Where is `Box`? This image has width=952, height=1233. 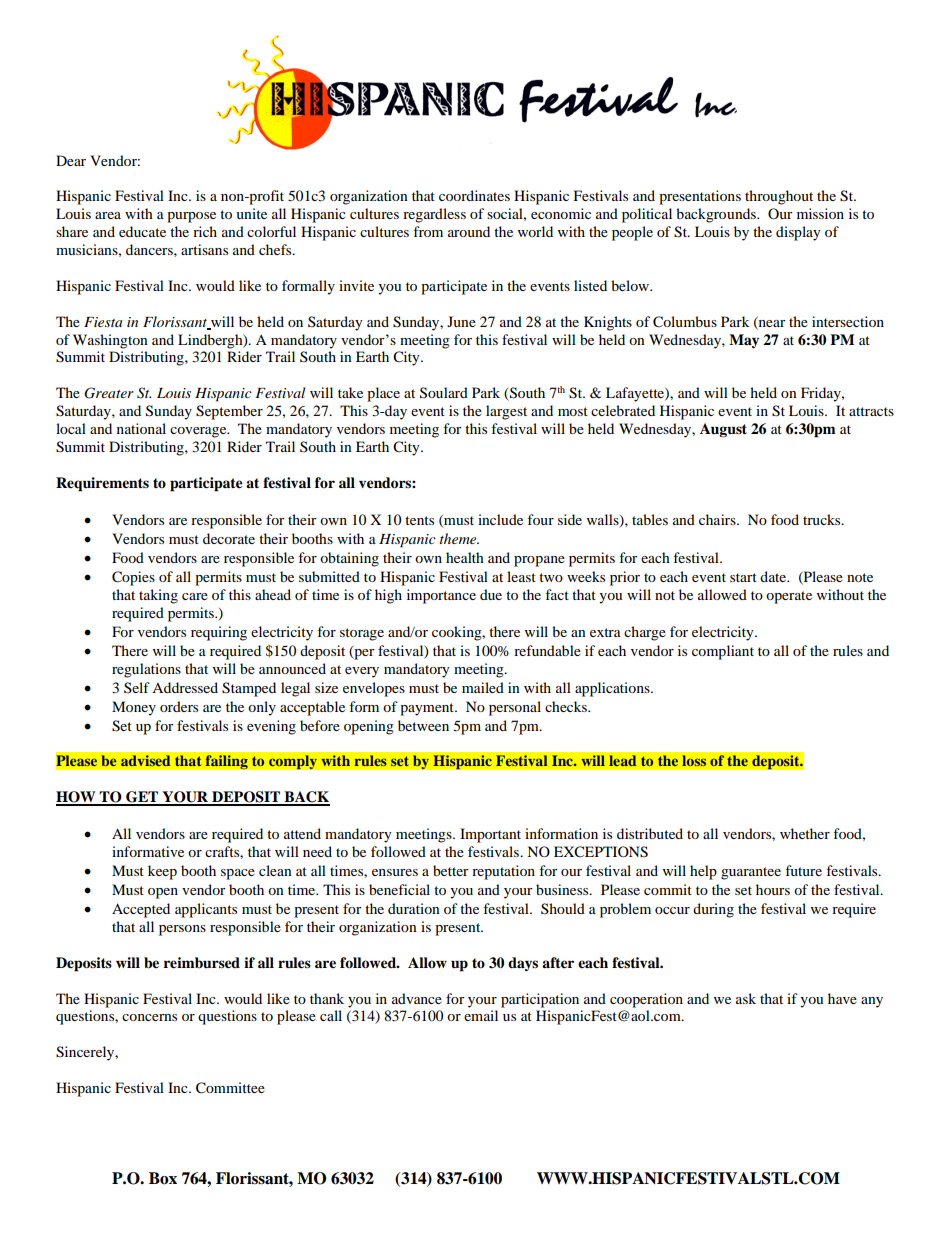
Box is located at coordinates (163, 1178).
